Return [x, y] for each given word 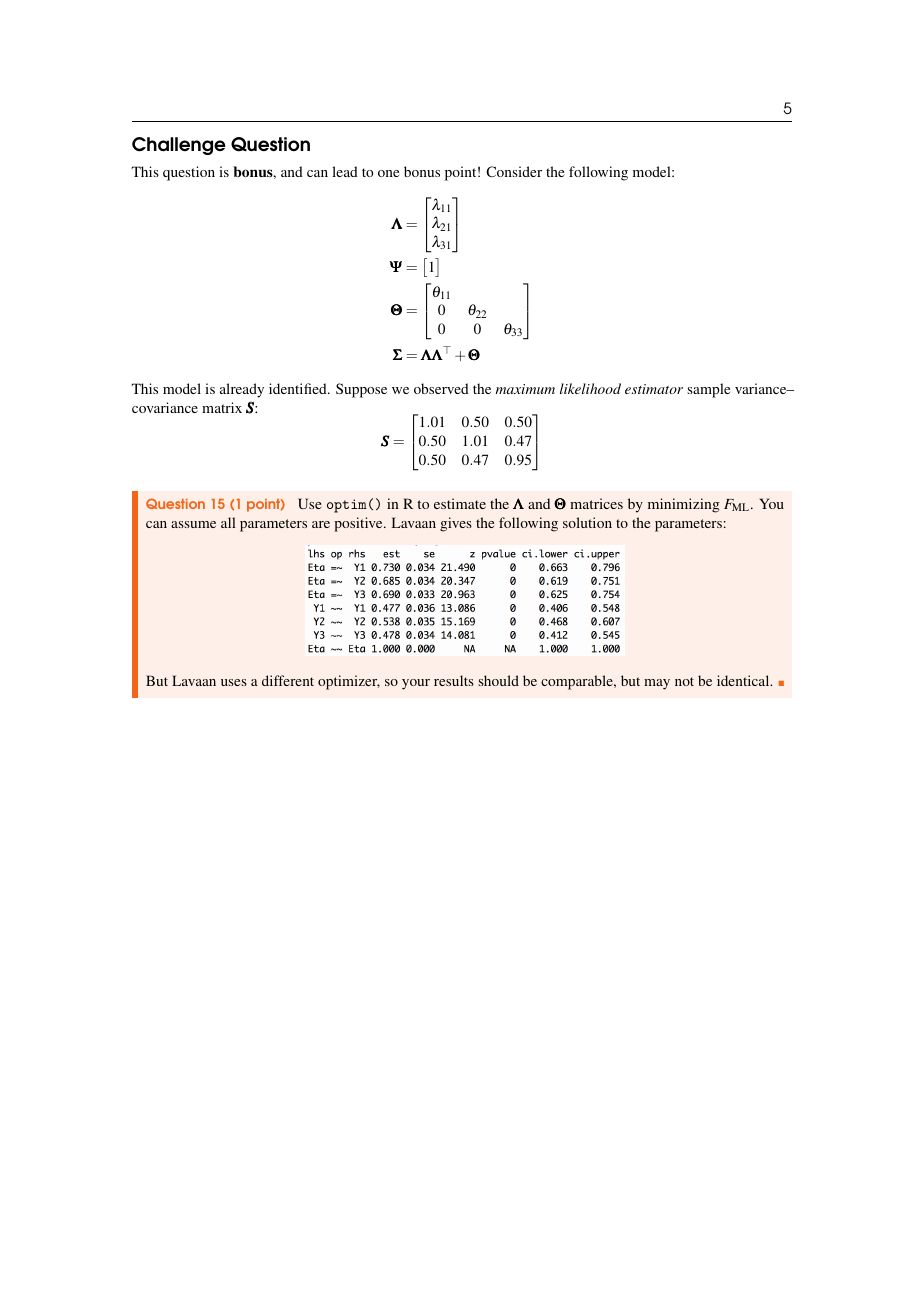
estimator [654, 389]
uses [234, 682]
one [388, 173]
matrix [222, 407]
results [454, 680]
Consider [514, 171]
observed [441, 388]
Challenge [179, 146]
